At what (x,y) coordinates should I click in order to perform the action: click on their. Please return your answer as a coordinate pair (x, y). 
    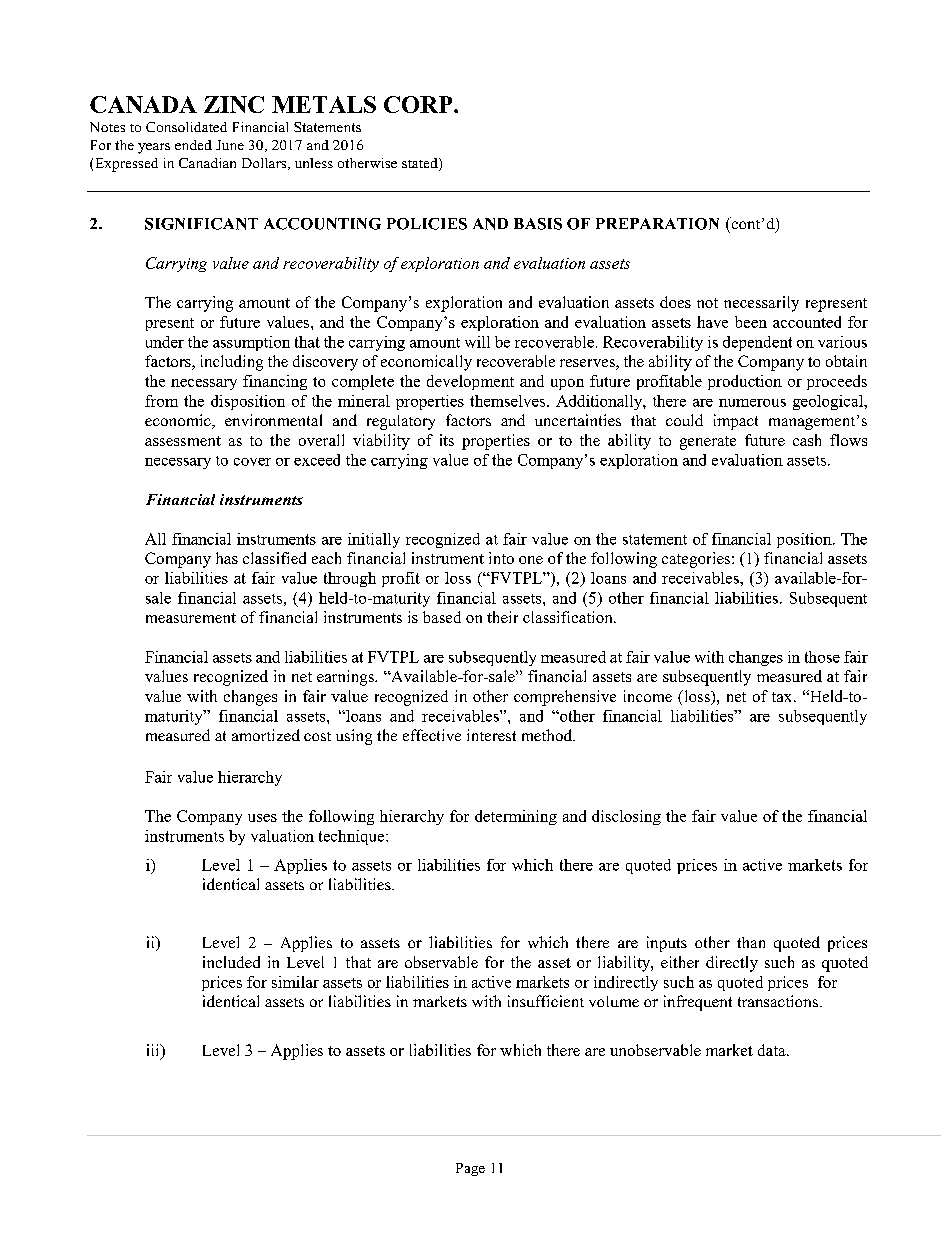
    Looking at the image, I should click on (502, 617).
